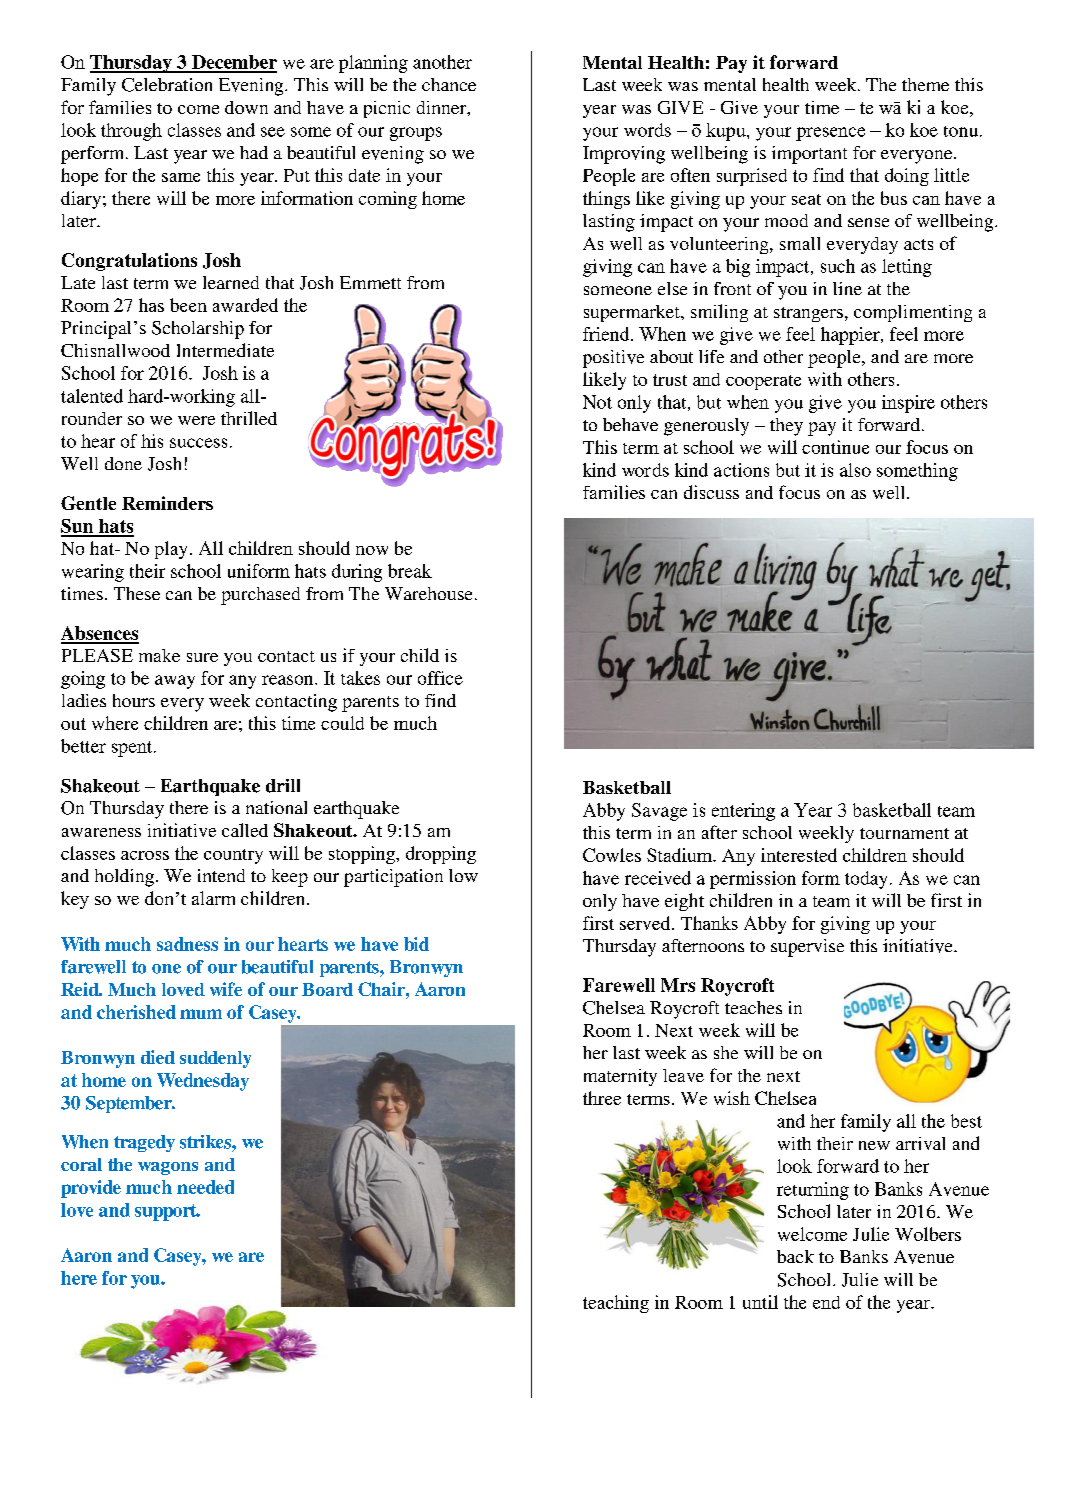 Image resolution: width=1066 pixels, height=1508 pixels. What do you see at coordinates (743, 812) in the screenshot?
I see `entering` at bounding box center [743, 812].
